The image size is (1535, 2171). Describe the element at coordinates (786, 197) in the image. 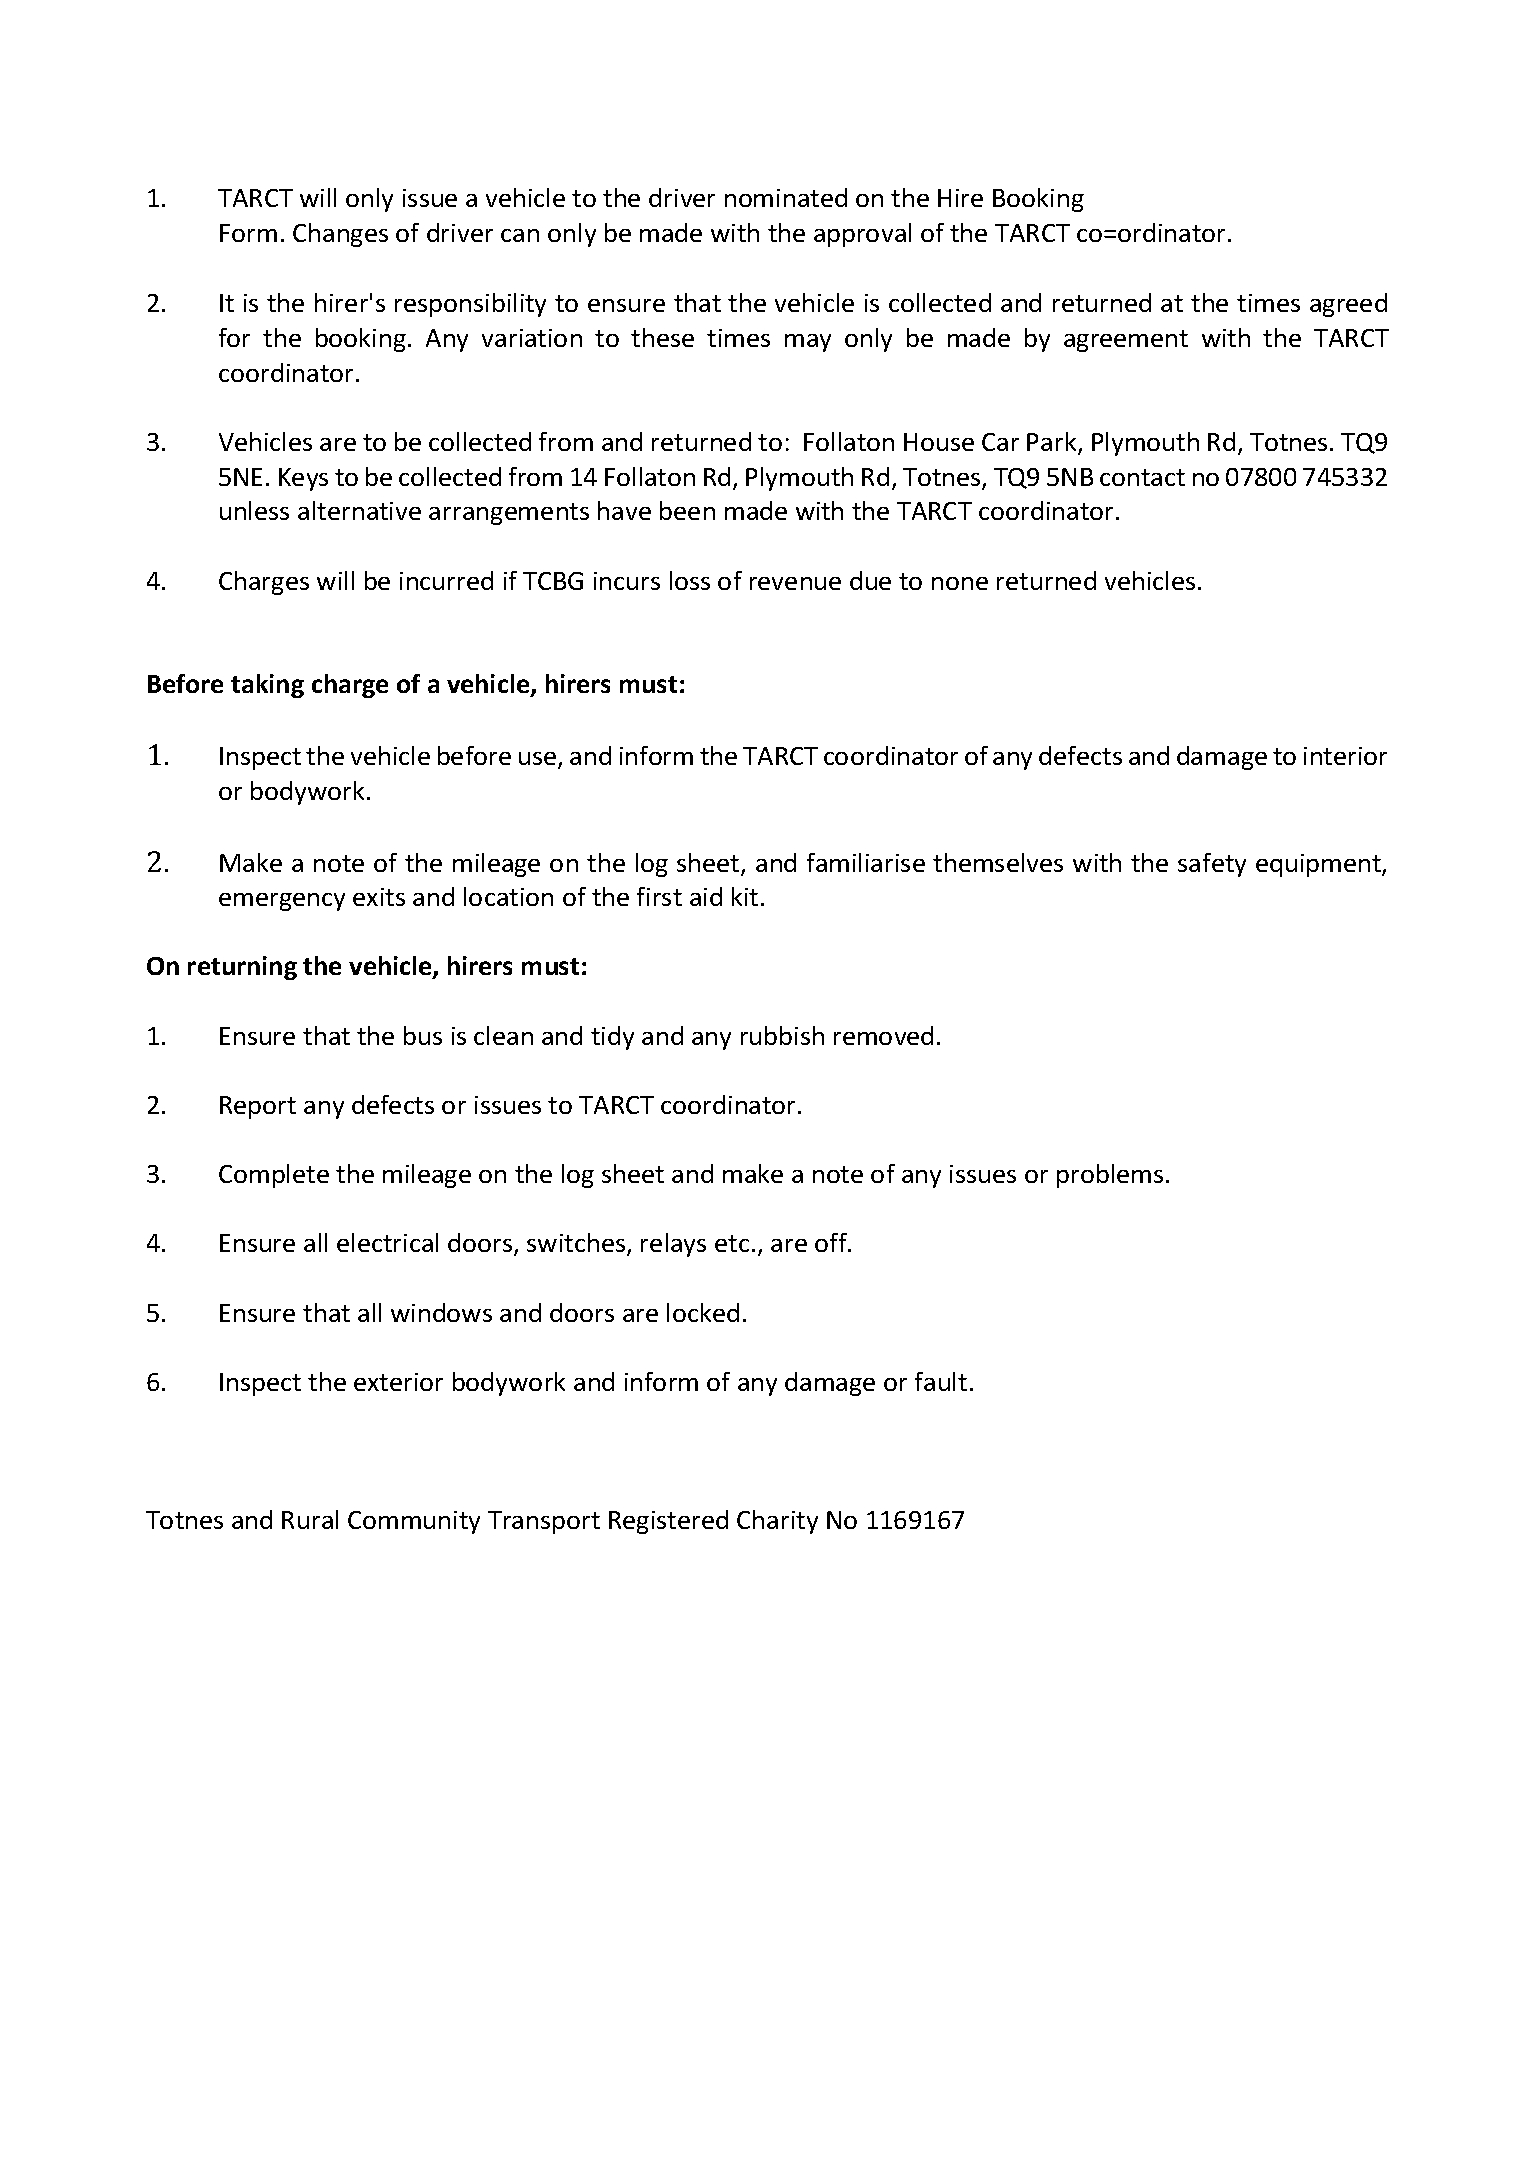

I see `nominated` at that location.
